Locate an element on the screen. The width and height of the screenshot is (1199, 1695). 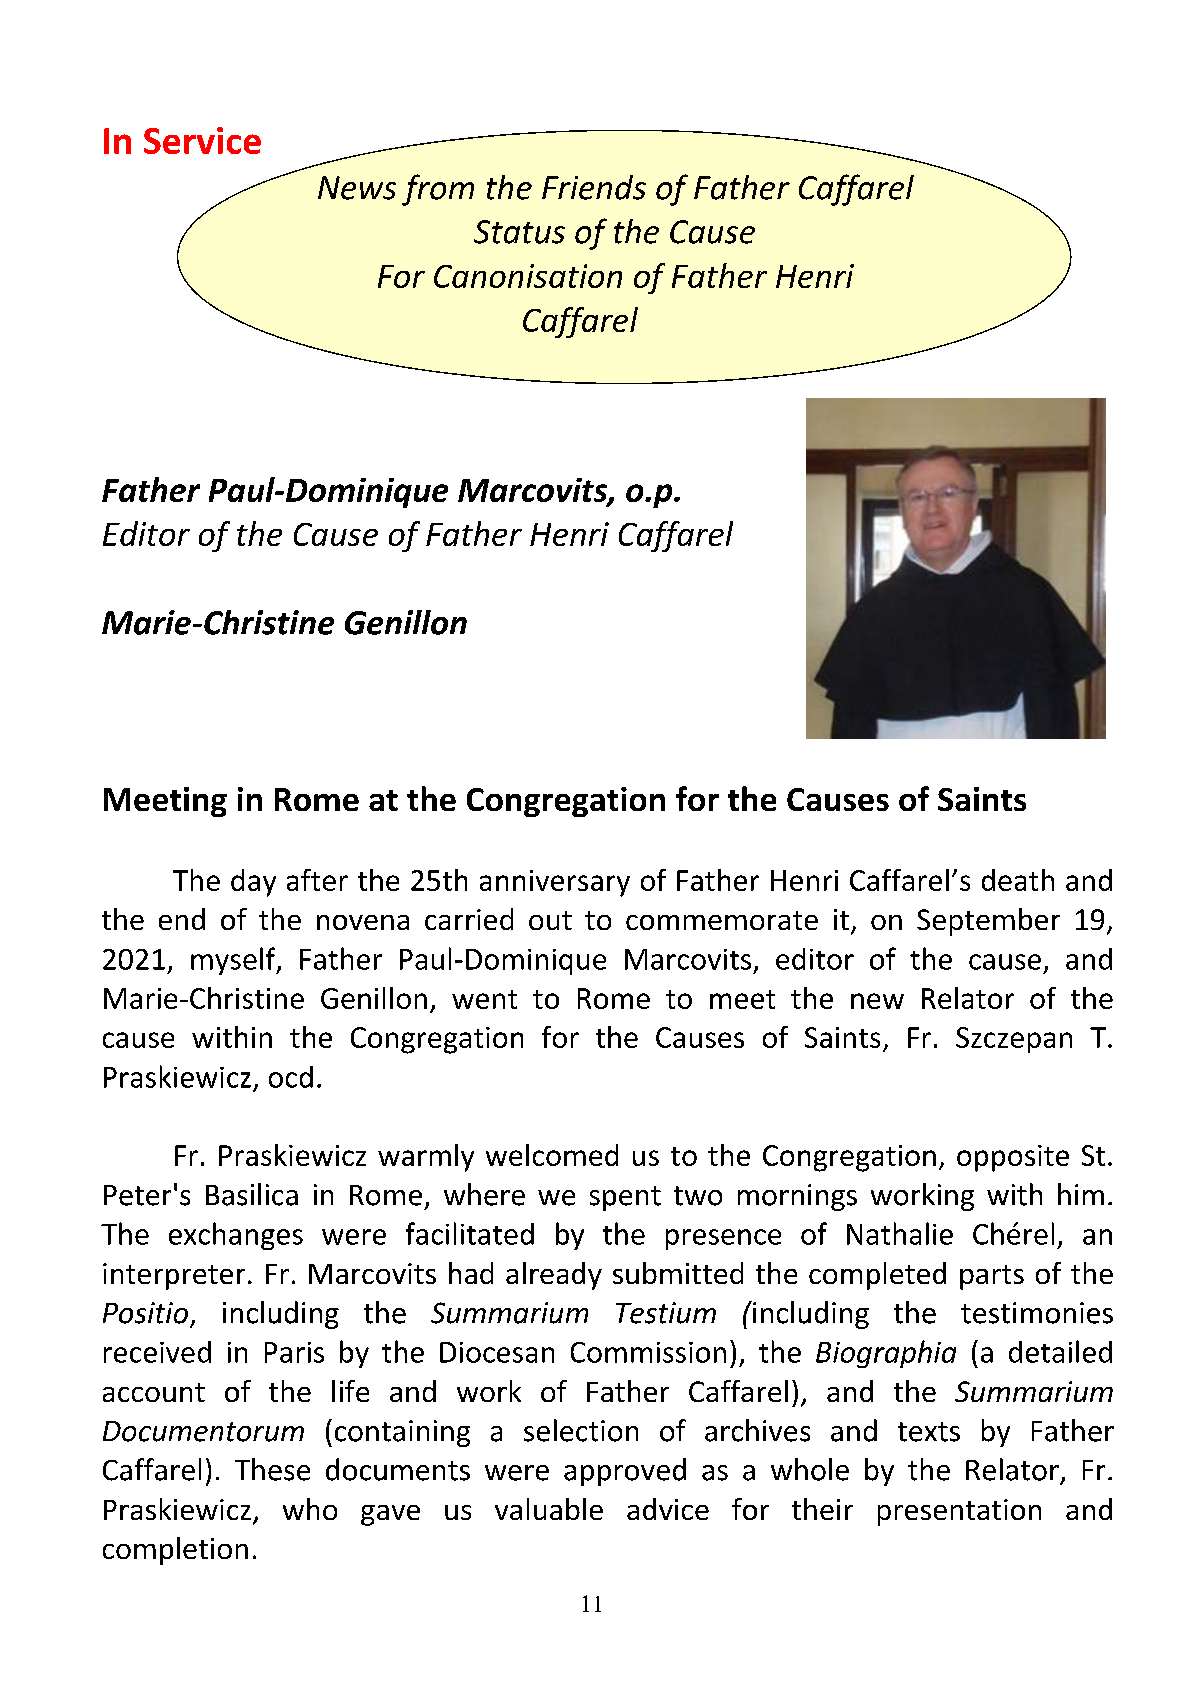
News is located at coordinates (357, 188).
